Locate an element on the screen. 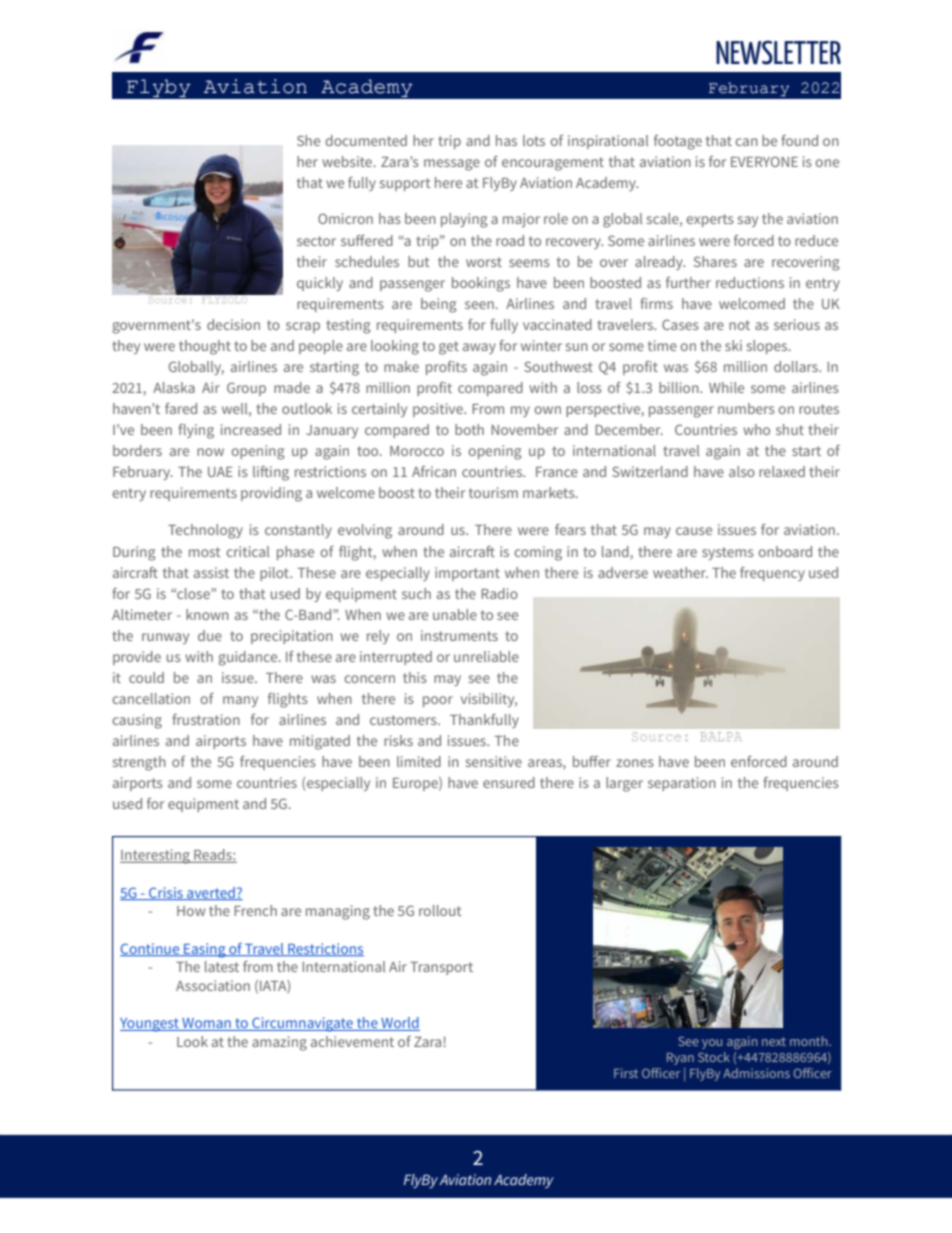  lots is located at coordinates (534, 140).
